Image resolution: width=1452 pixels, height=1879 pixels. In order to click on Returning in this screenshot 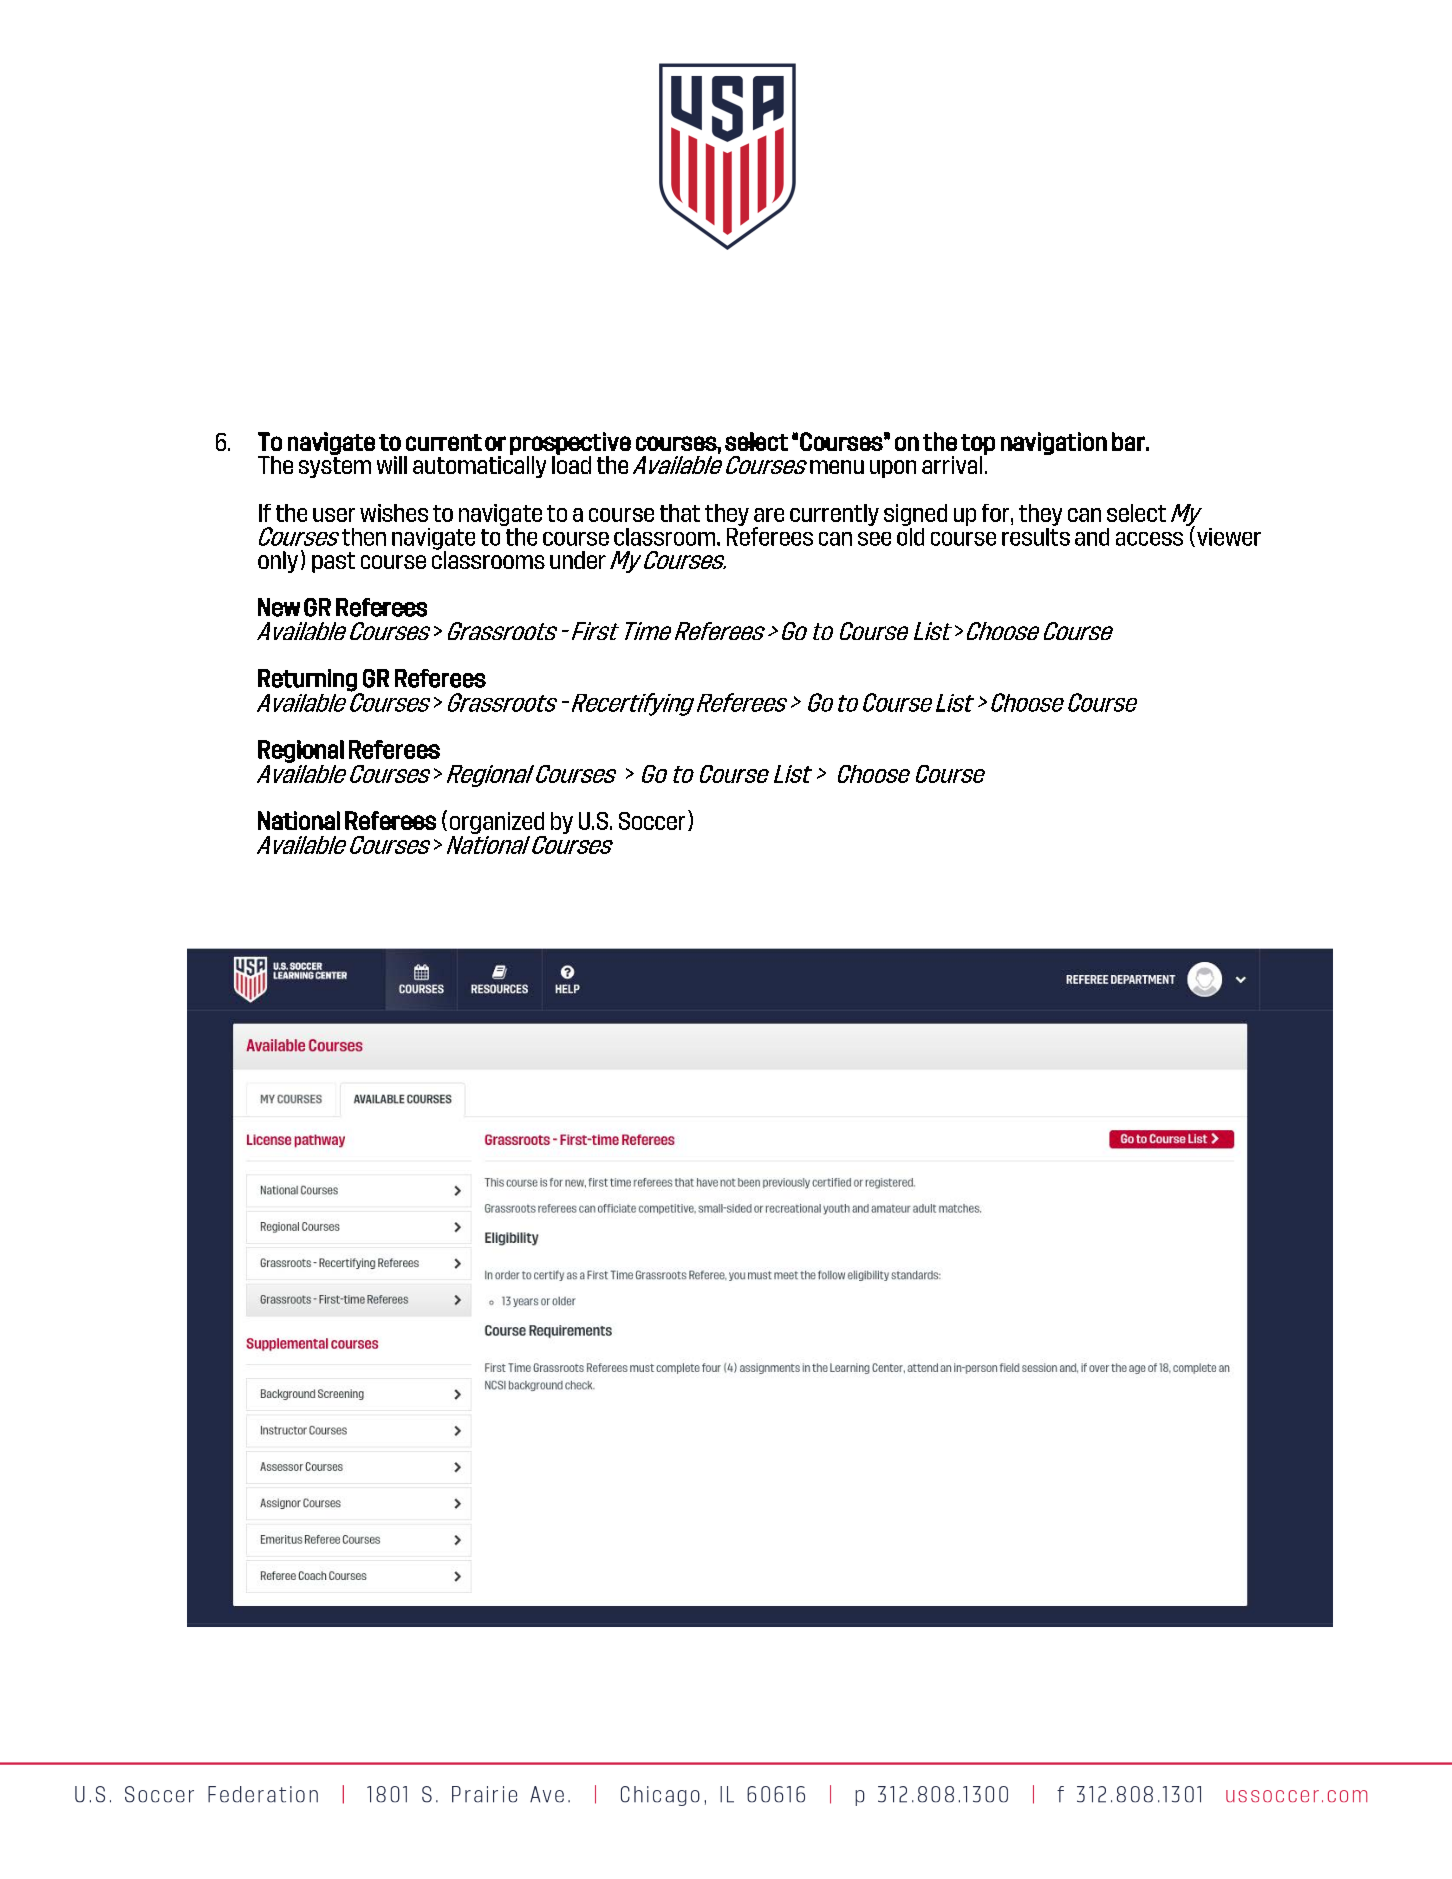, I will do `click(307, 680)`.
